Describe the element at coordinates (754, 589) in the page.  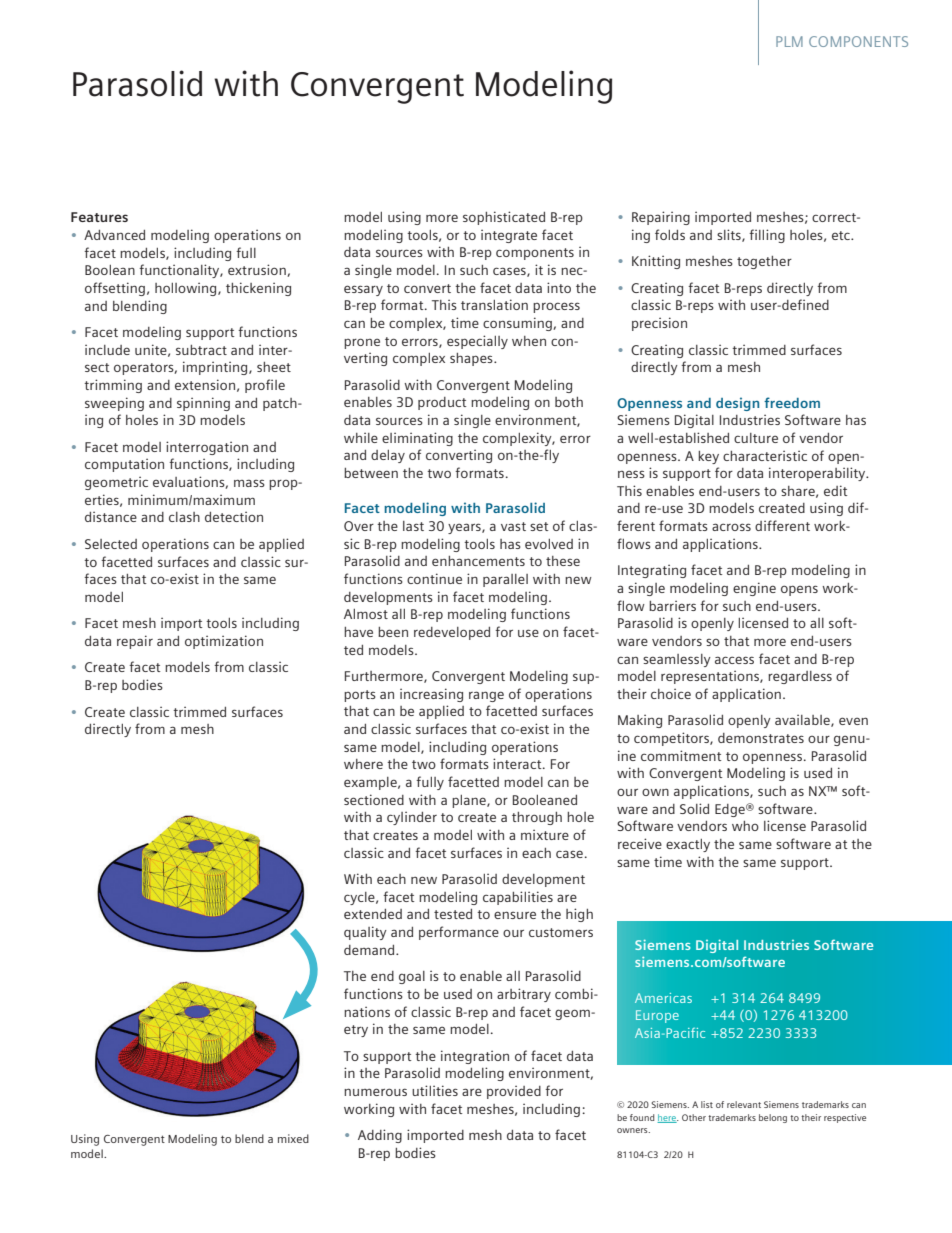
I see `engine` at that location.
